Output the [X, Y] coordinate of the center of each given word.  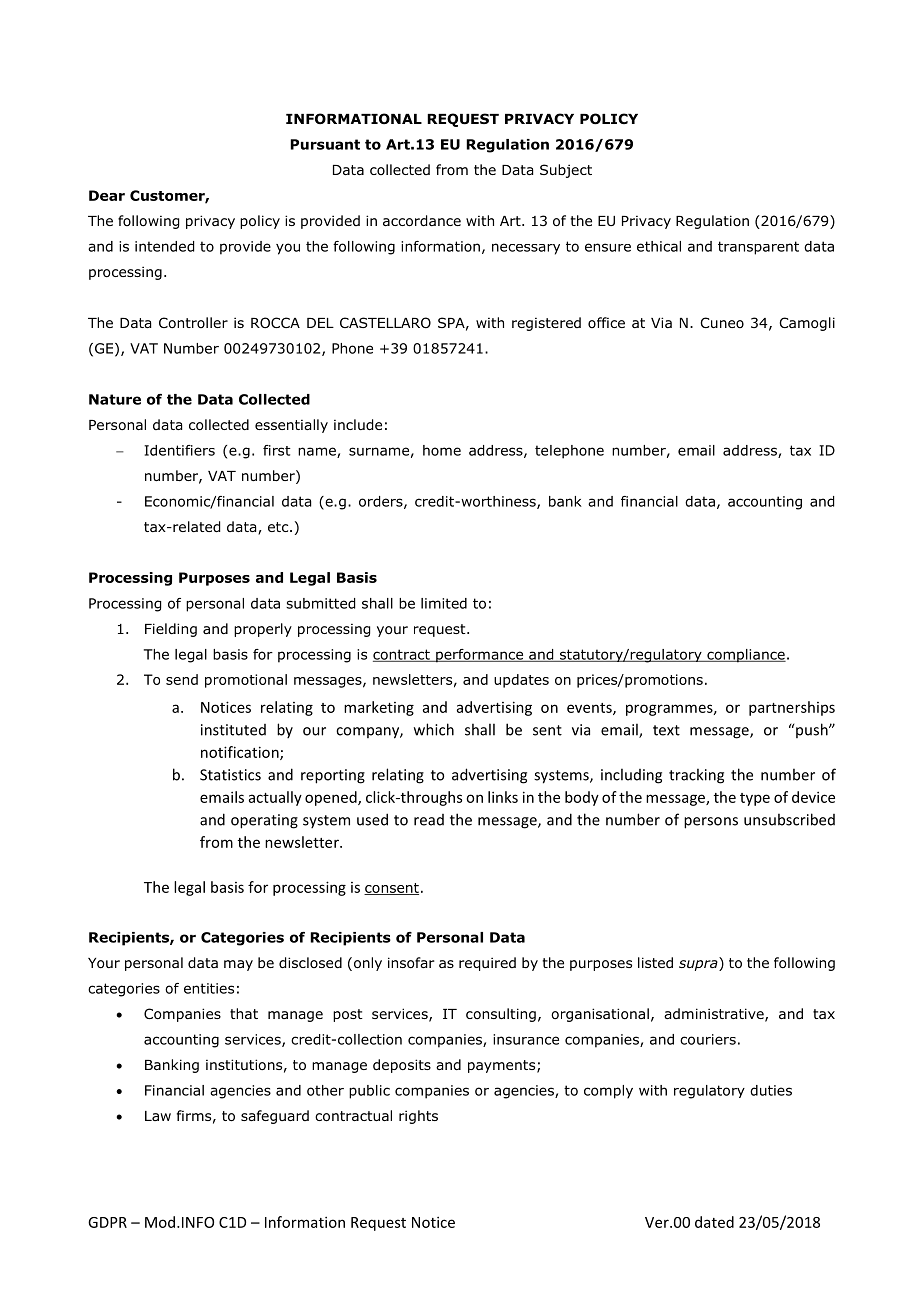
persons [711, 823]
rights [418, 1117]
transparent [758, 248]
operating [264, 821]
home [442, 450]
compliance [745, 656]
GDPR [107, 1222]
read [429, 820]
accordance [422, 221]
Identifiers [179, 450]
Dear [107, 195]
